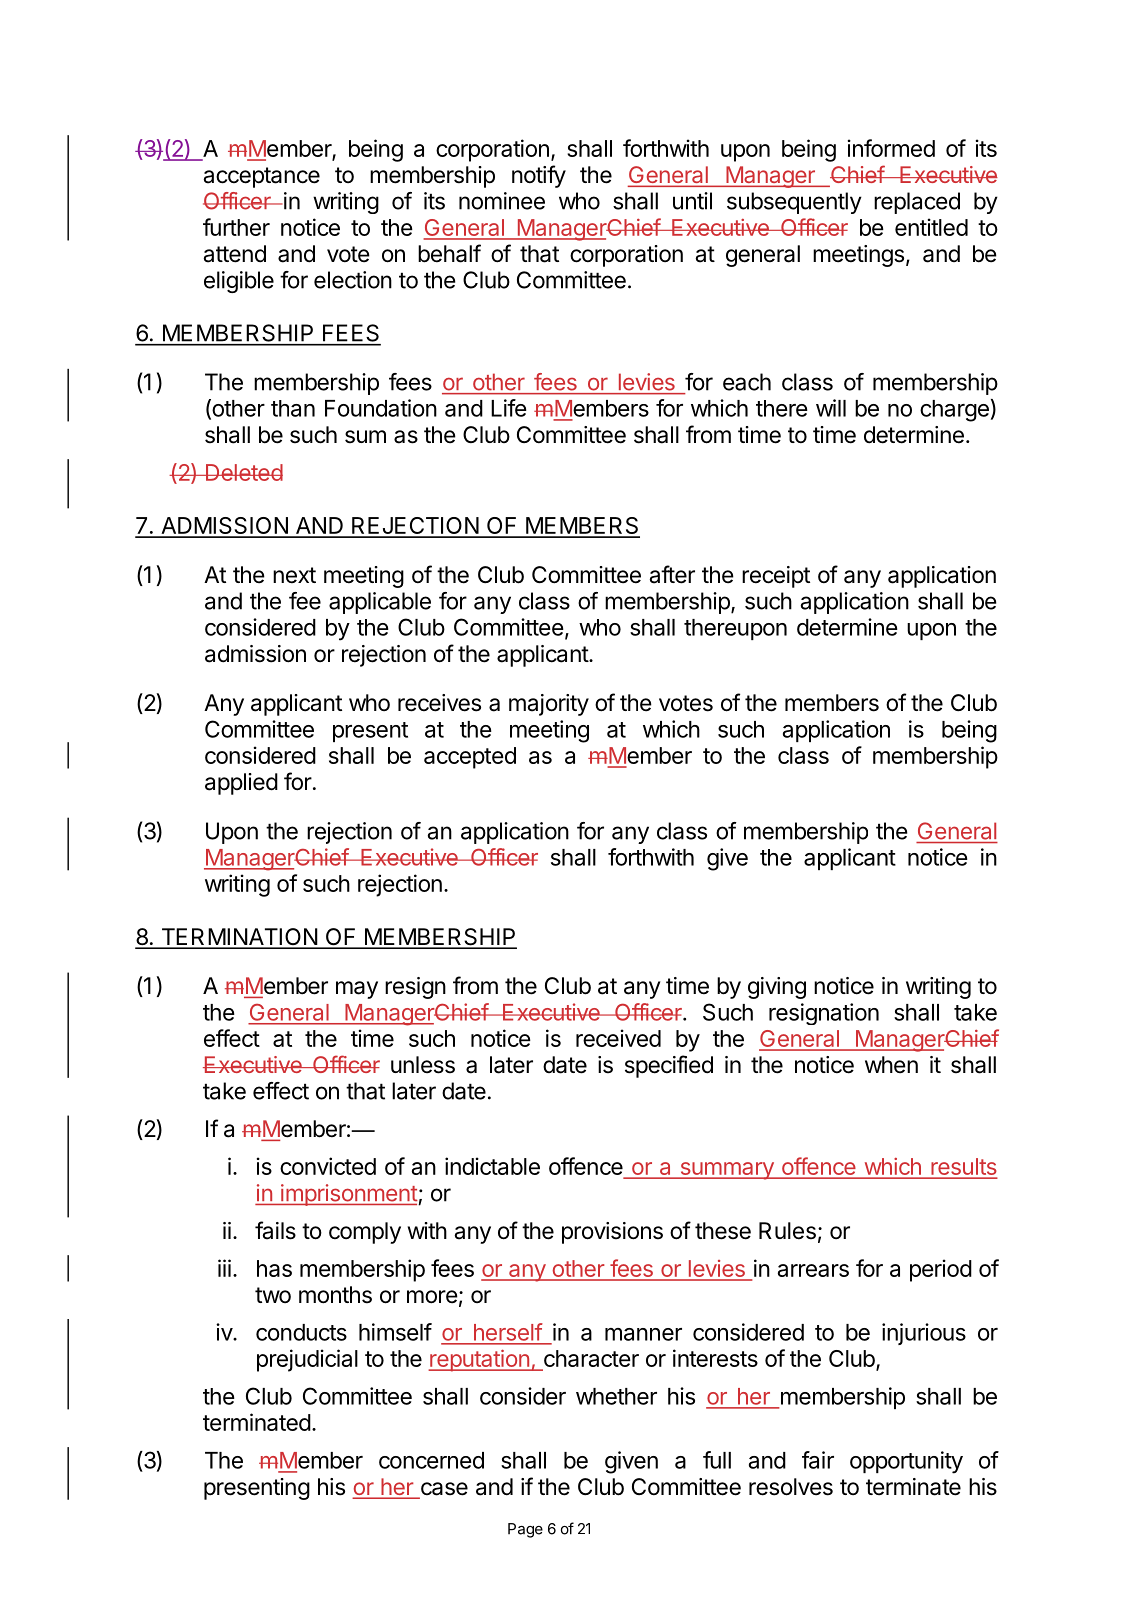 The width and height of the screenshot is (1135, 1605). I want to click on concerned, so click(431, 1460).
